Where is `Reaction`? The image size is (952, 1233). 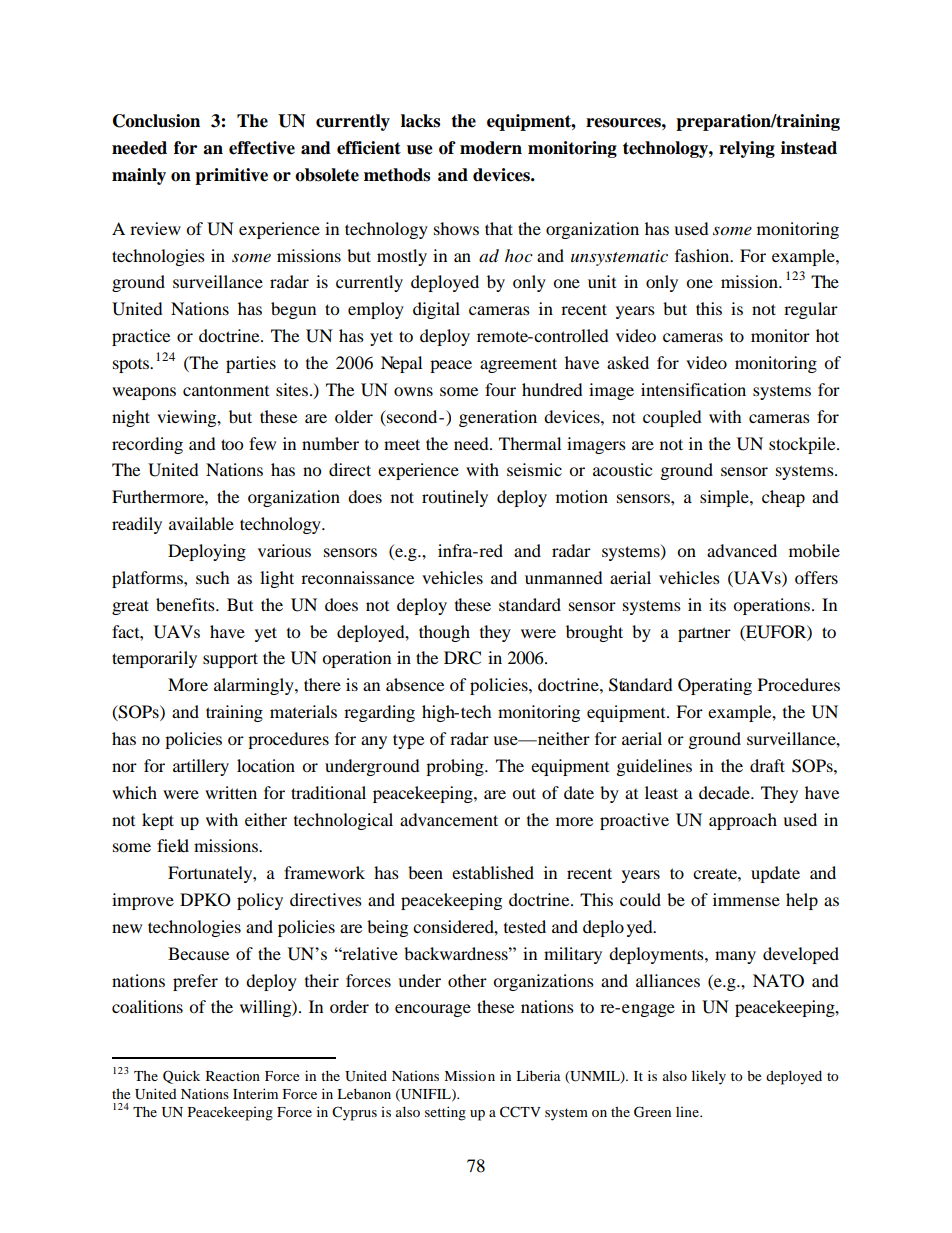
Reaction is located at coordinates (233, 1075).
